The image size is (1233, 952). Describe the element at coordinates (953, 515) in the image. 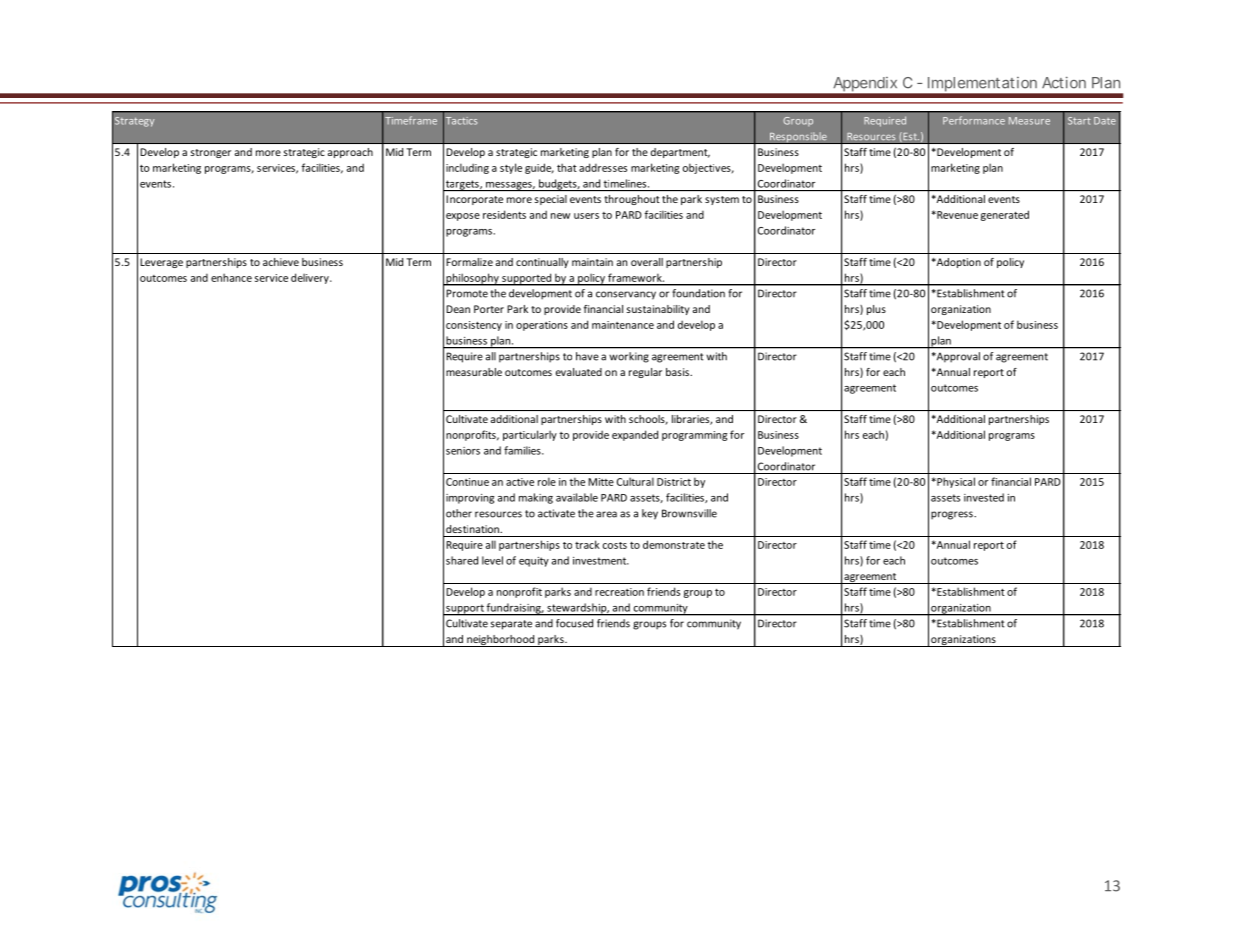

I see `progress` at that location.
